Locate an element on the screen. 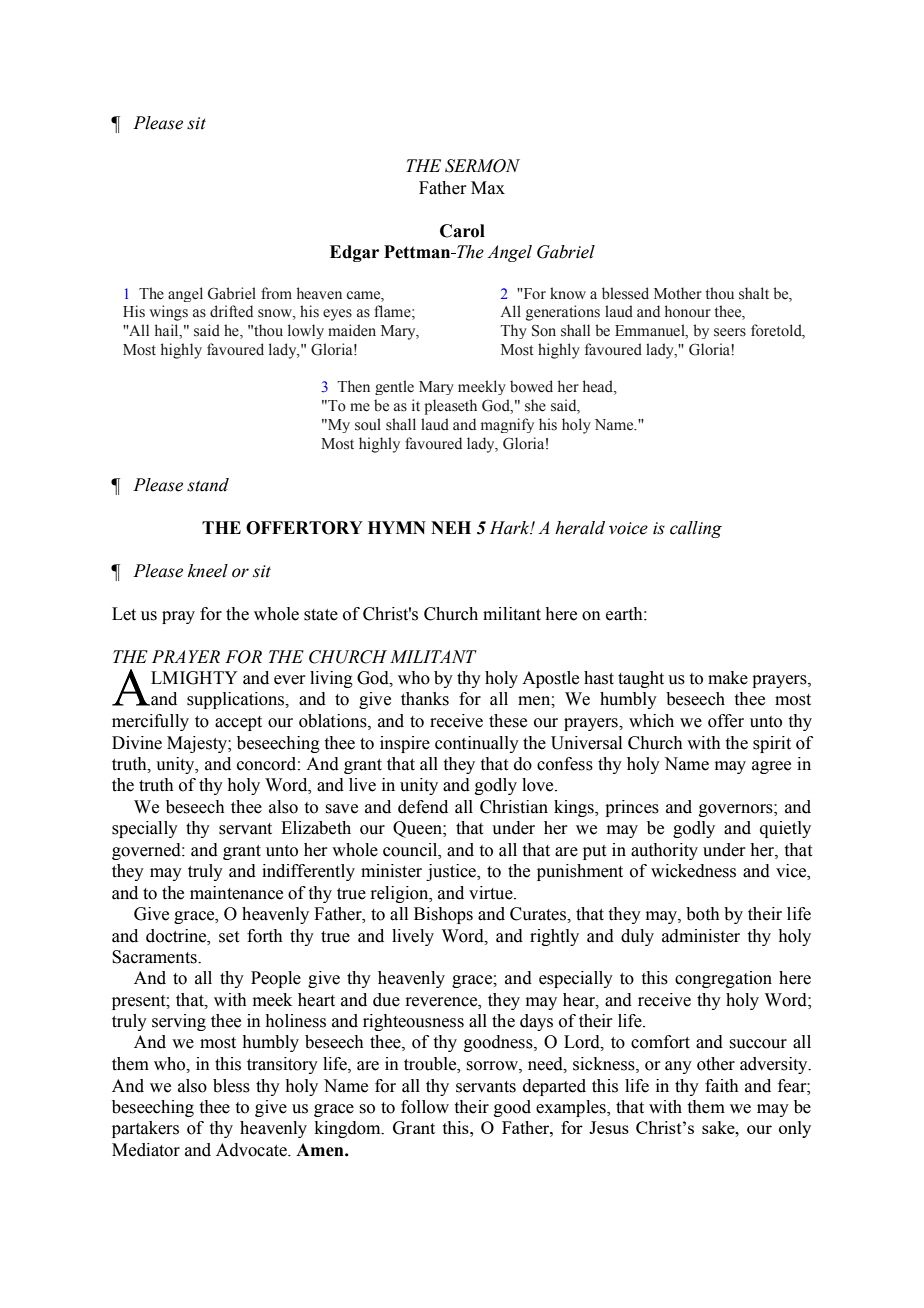 This screenshot has width=924, height=1308. partakers is located at coordinates (145, 1129).
